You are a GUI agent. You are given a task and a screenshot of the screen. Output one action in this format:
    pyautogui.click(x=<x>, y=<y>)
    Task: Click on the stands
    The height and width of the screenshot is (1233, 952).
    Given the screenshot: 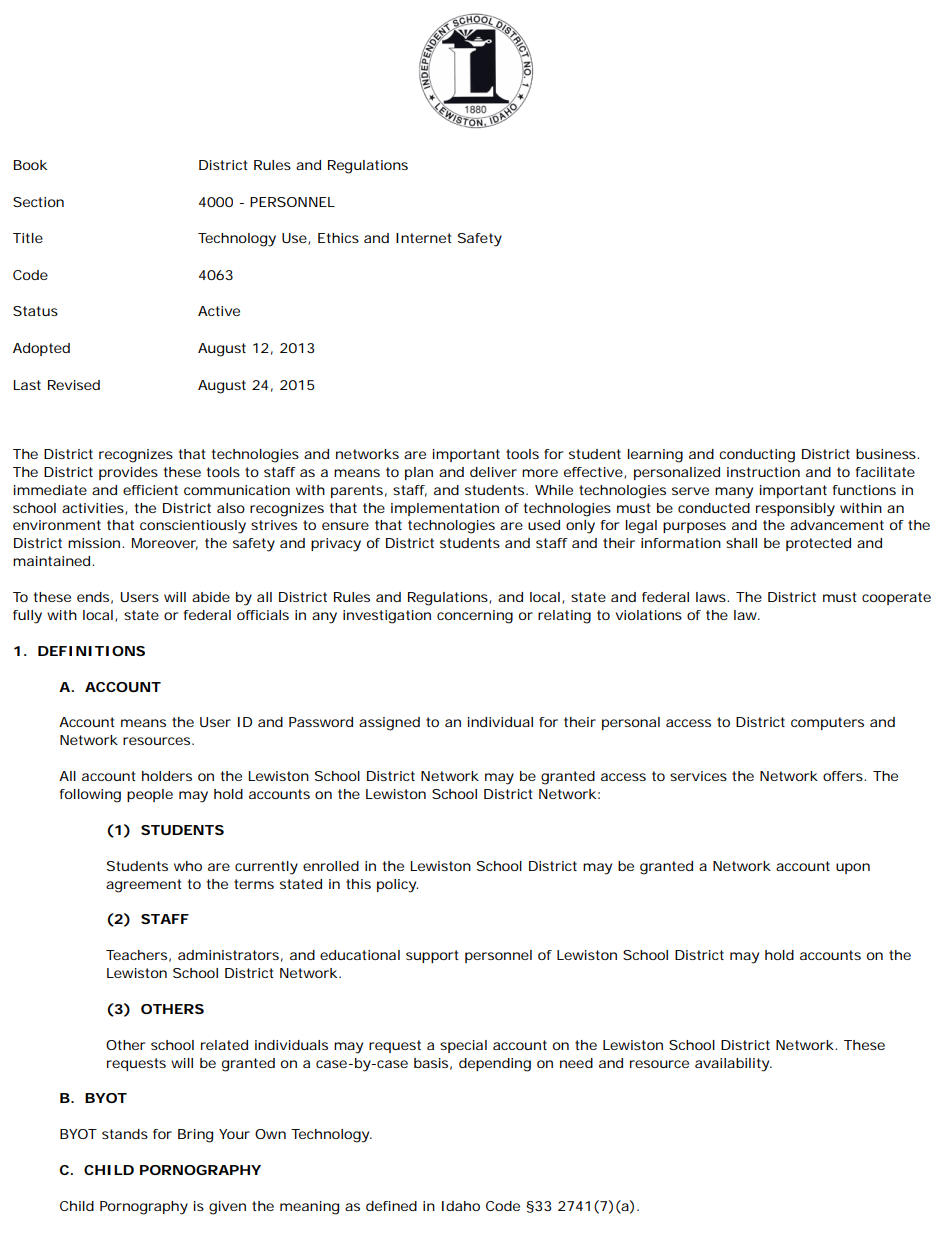 What is the action you would take?
    pyautogui.click(x=125, y=1134)
